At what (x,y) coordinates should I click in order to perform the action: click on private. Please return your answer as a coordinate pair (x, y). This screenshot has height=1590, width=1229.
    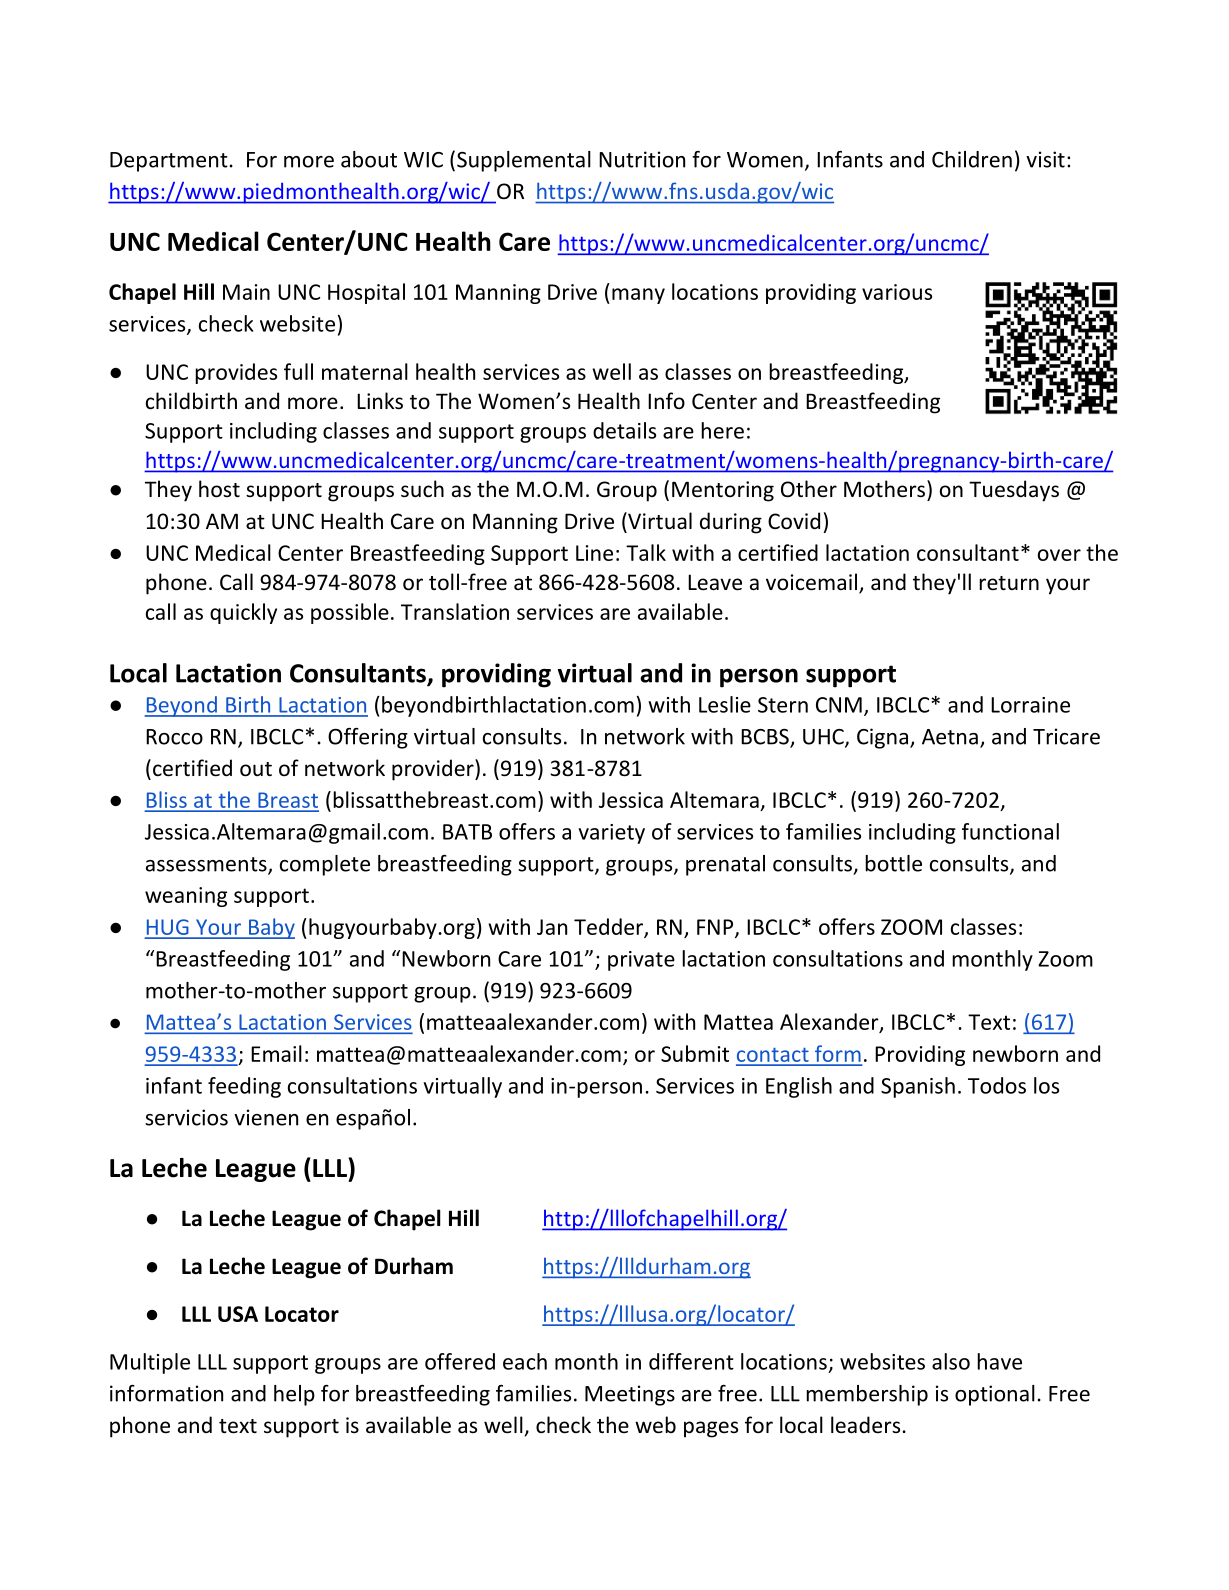
    Looking at the image, I should click on (641, 961).
